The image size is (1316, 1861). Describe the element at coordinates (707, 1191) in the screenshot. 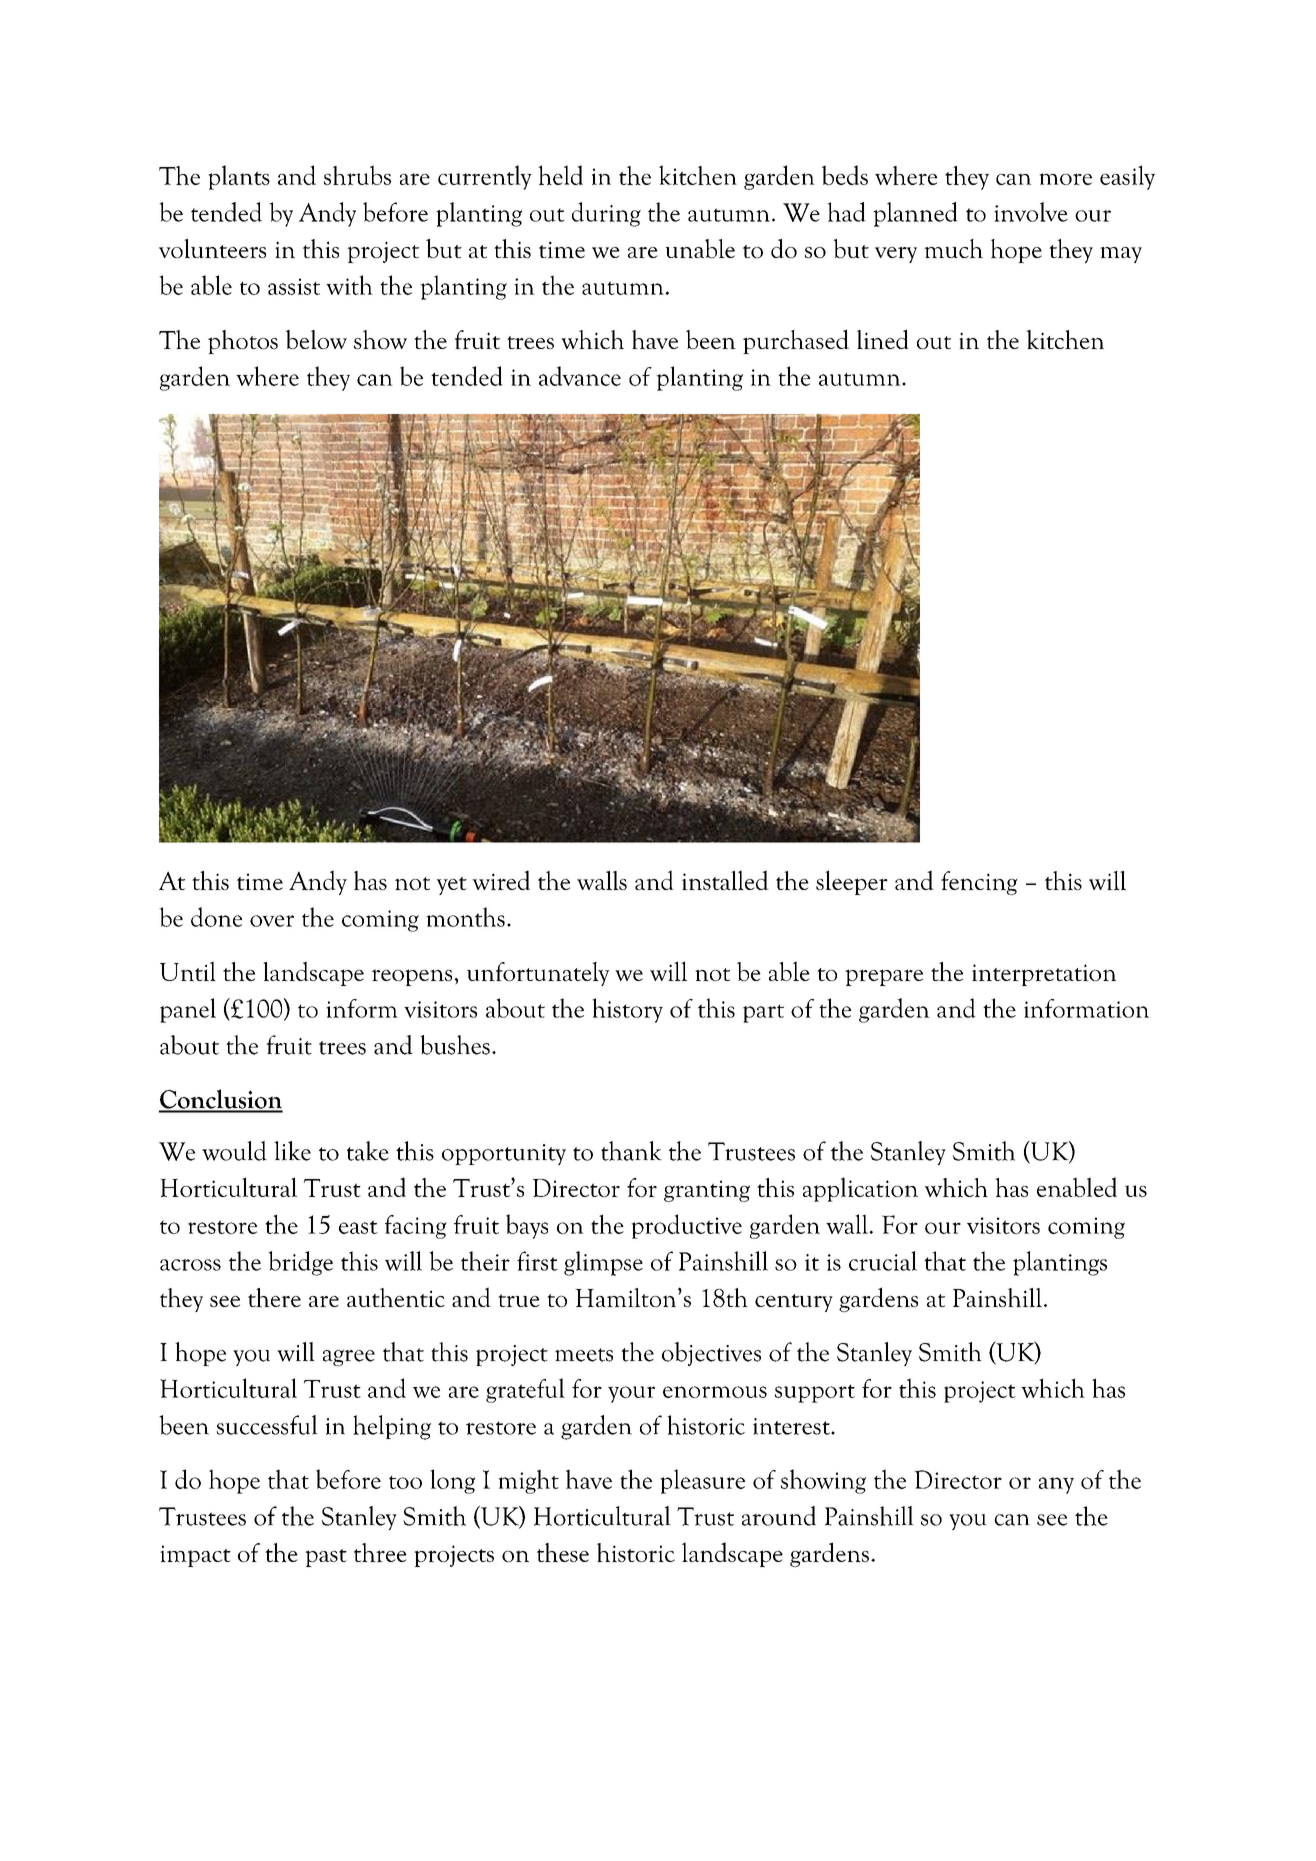

I see `granting` at that location.
